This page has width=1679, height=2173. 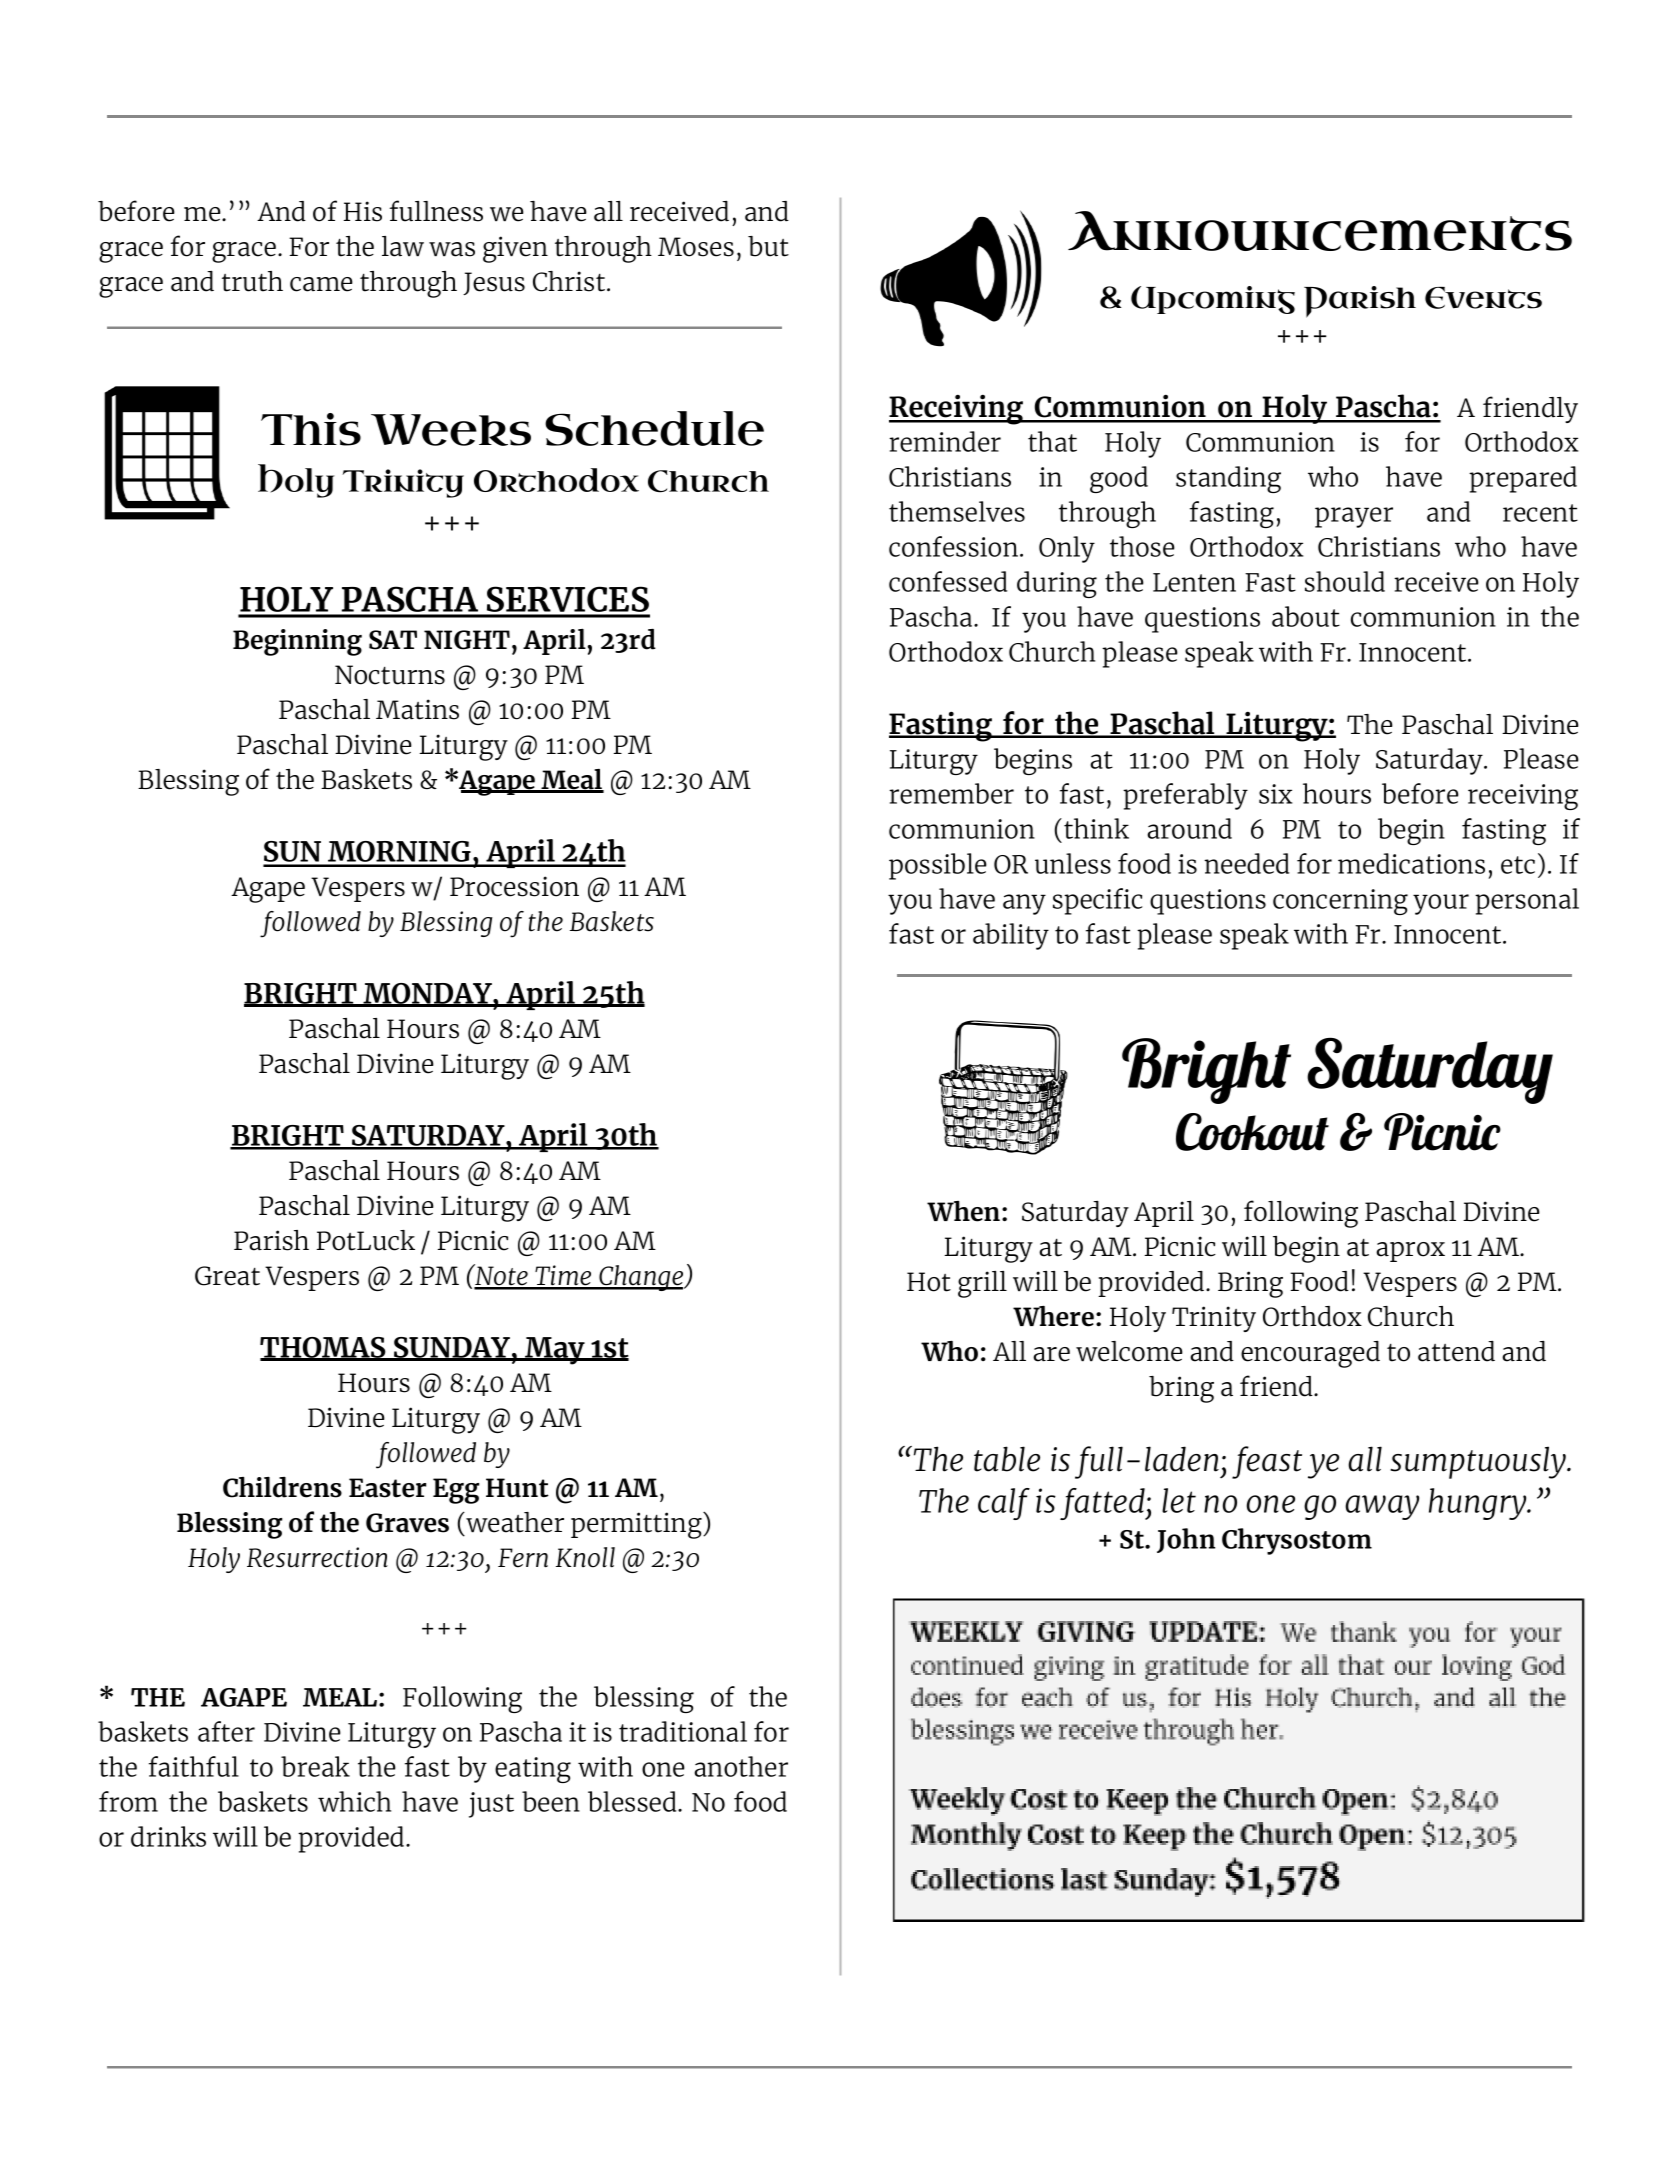 What do you see at coordinates (321, 284) in the page?
I see `came` at bounding box center [321, 284].
